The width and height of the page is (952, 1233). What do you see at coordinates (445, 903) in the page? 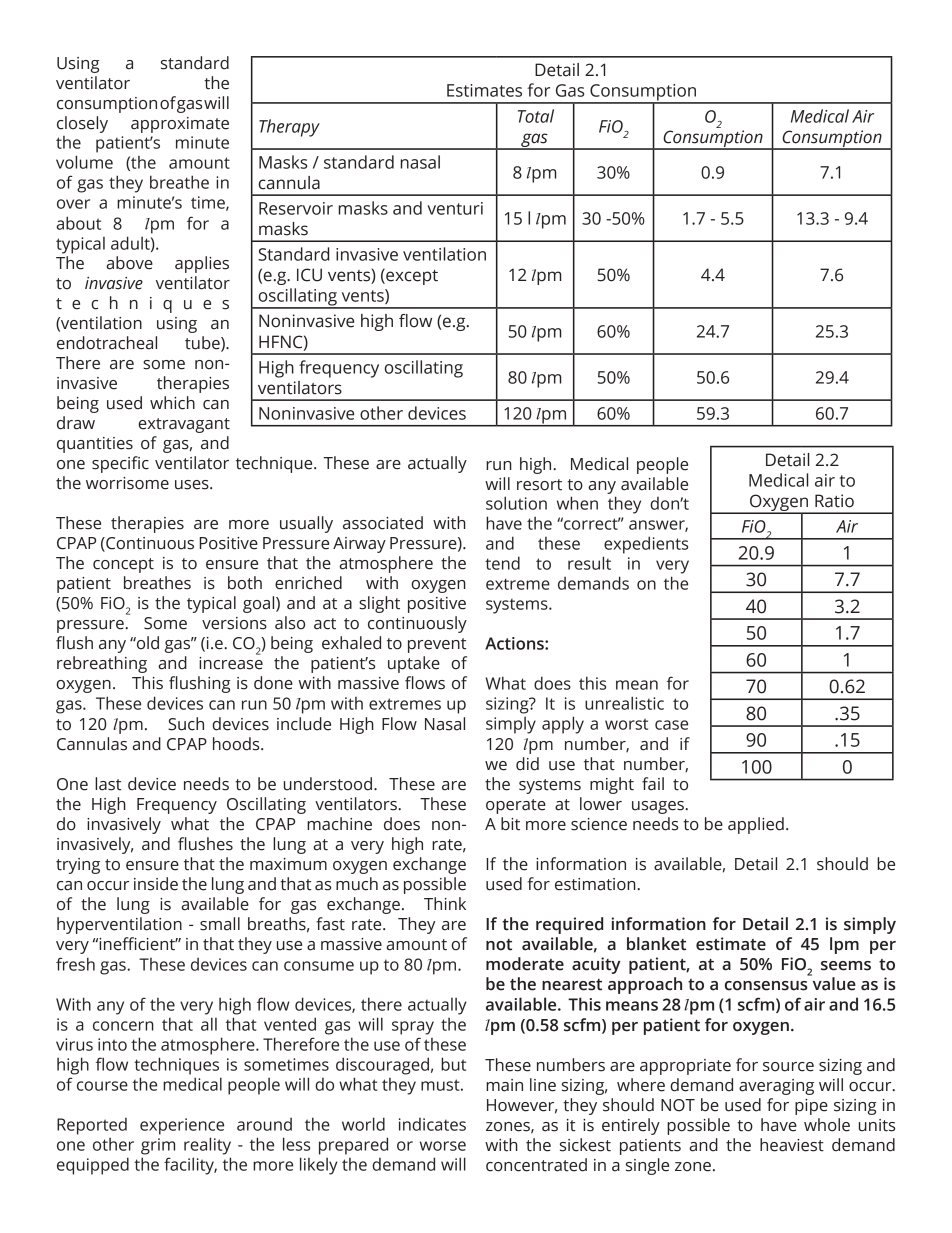
I see `Think` at bounding box center [445, 903].
